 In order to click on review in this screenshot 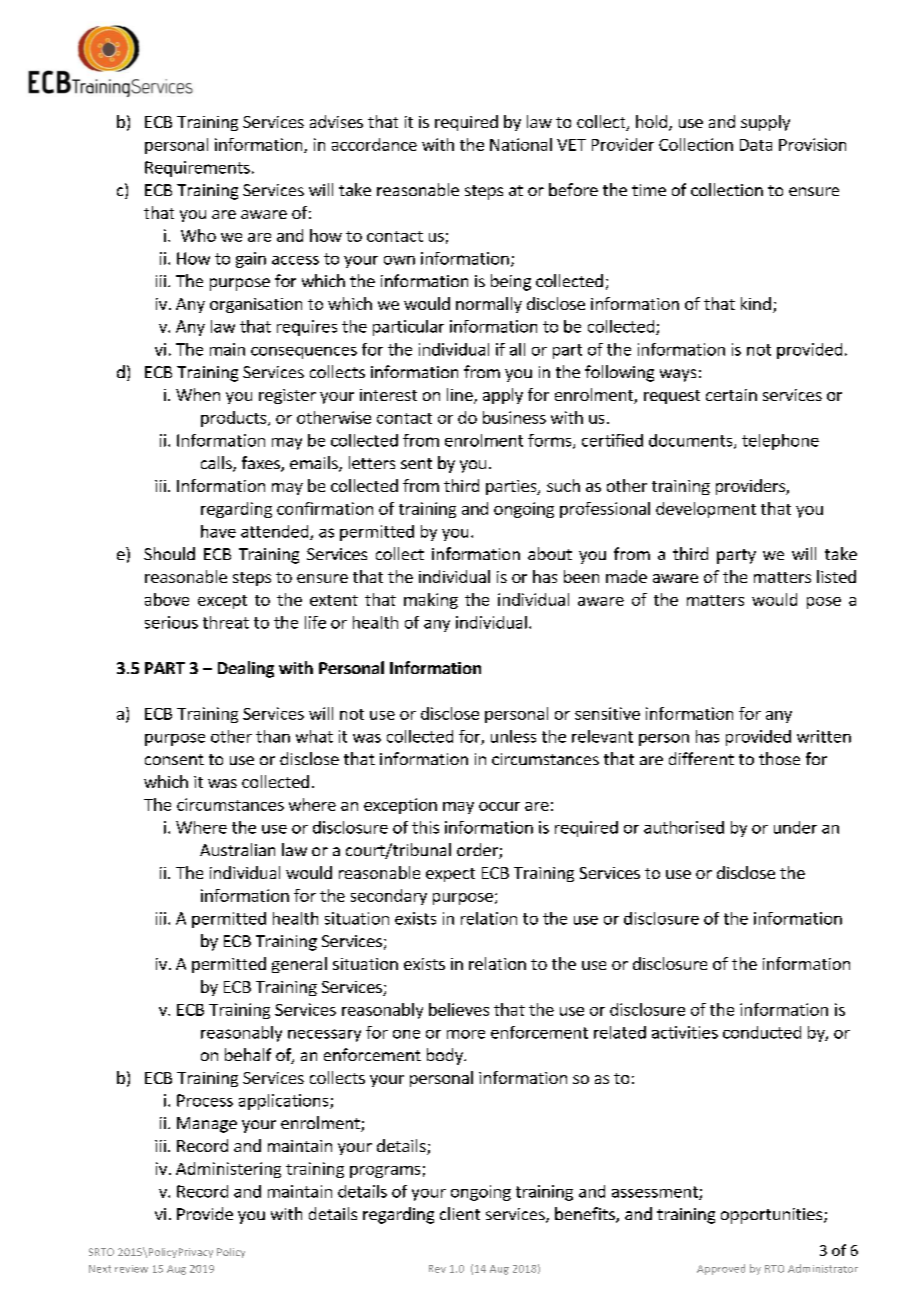, I will do `click(131, 1269)`.
